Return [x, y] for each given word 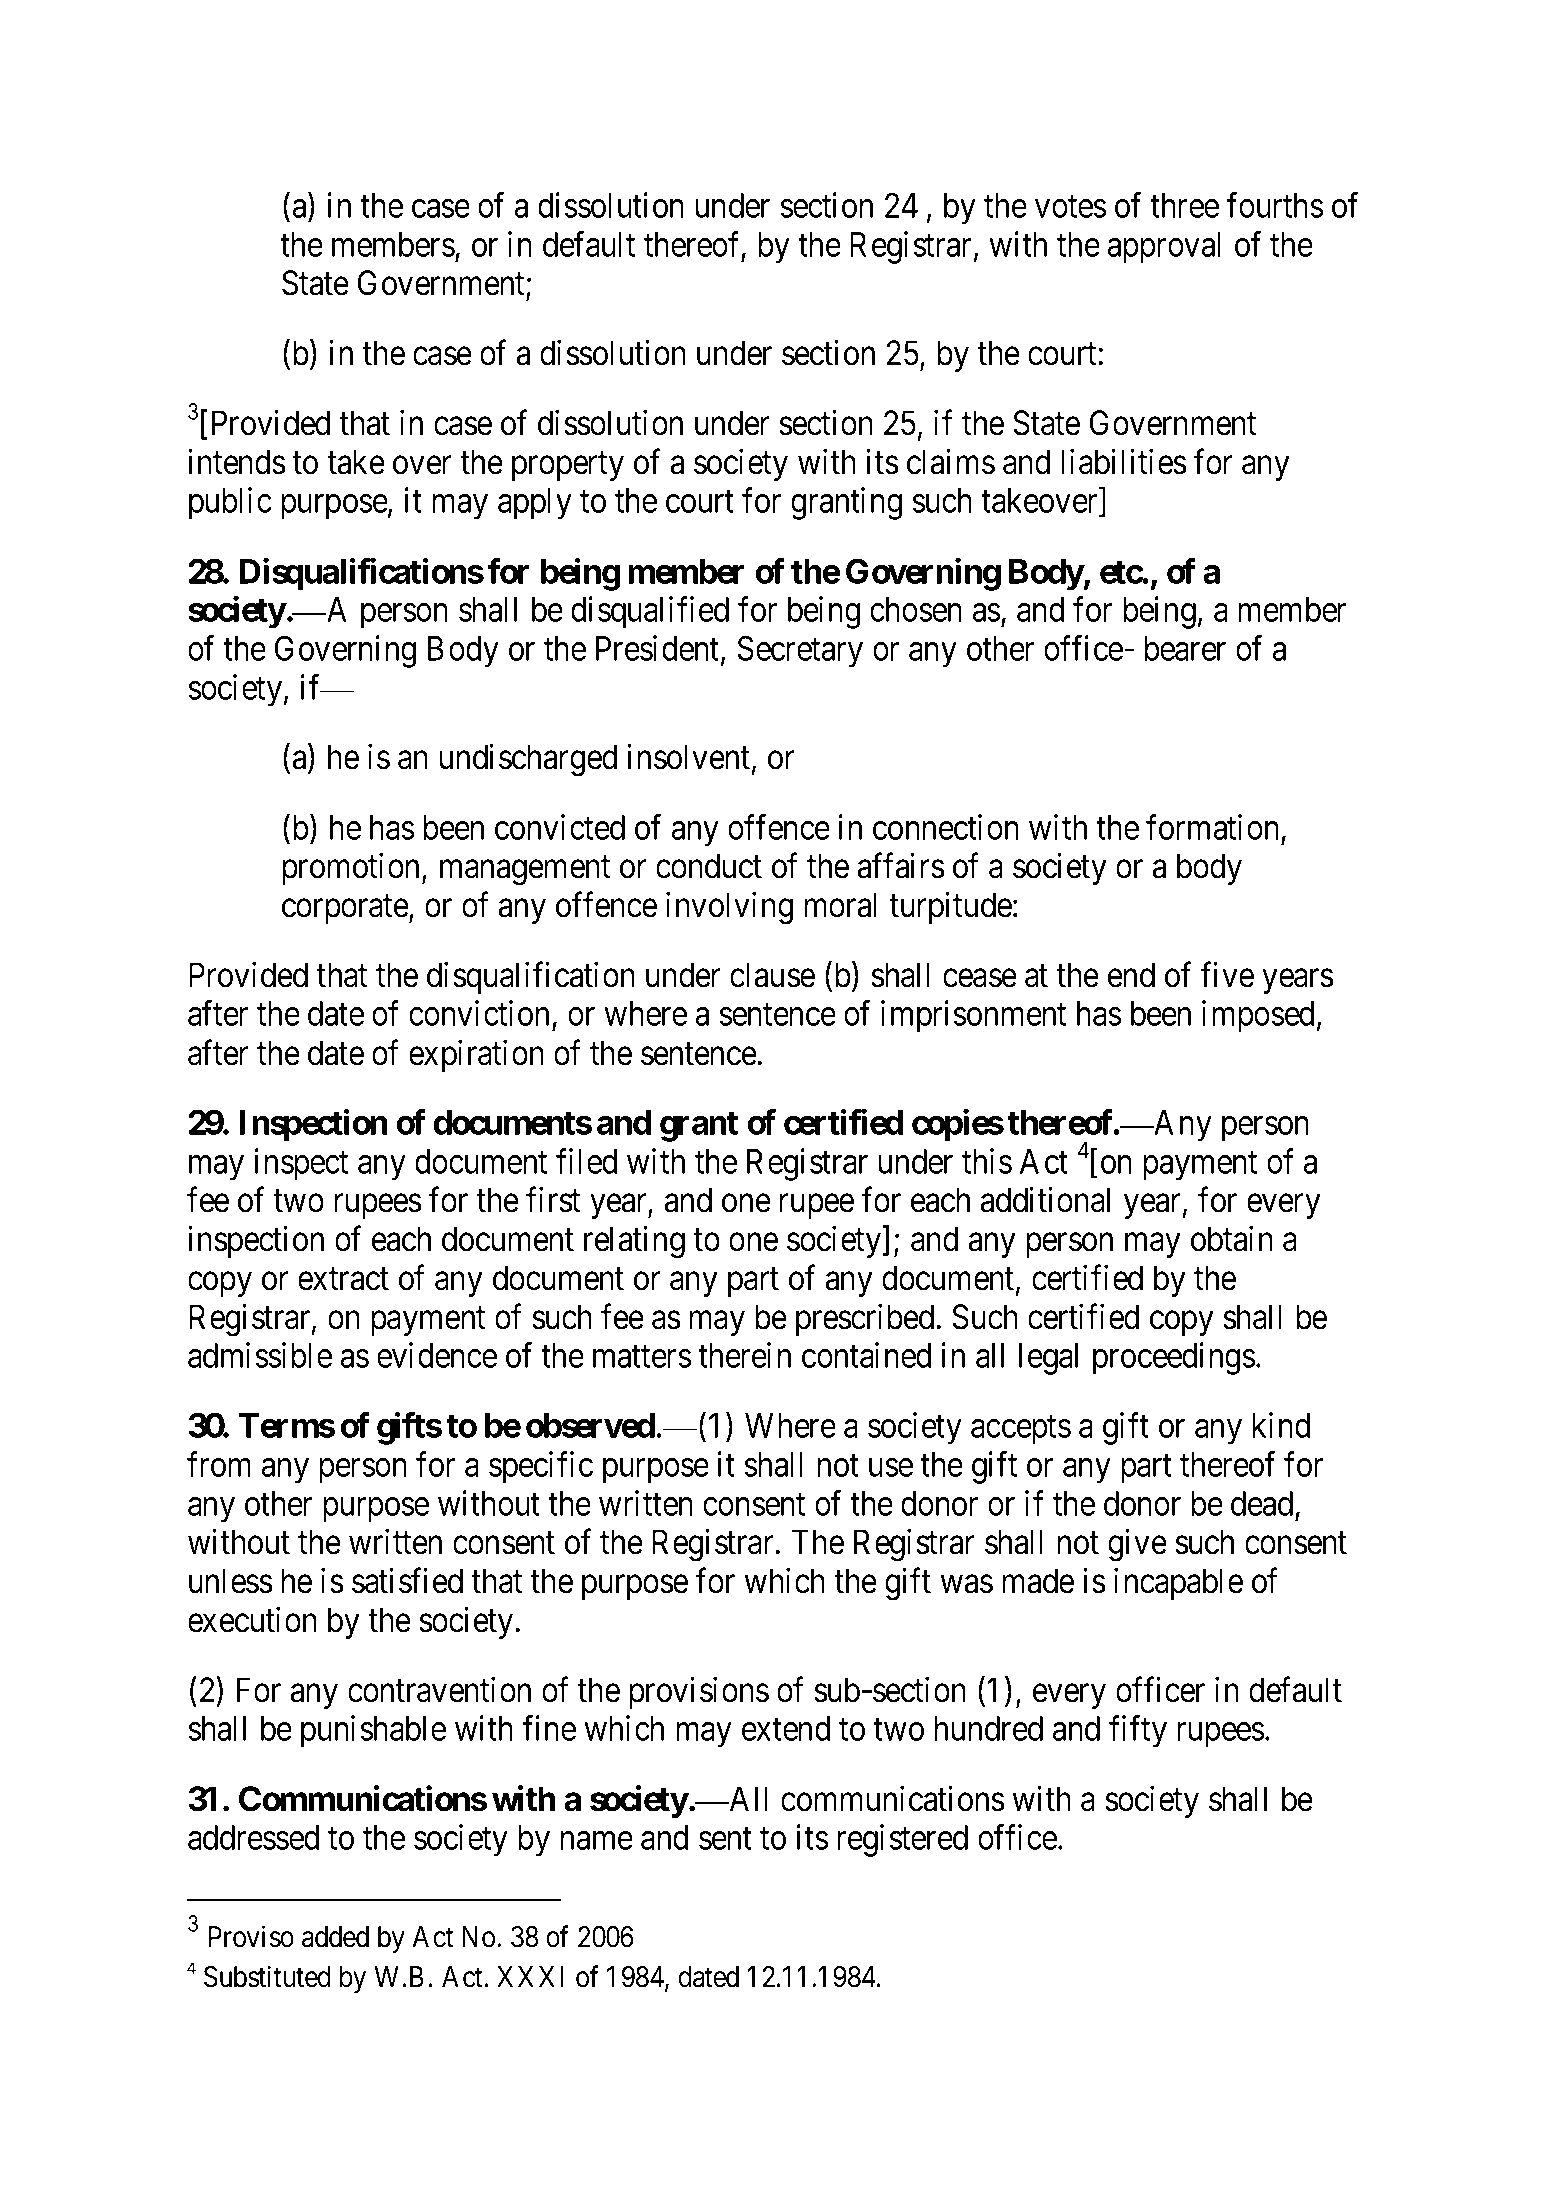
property [568, 466]
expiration [476, 1056]
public [230, 503]
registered [902, 1840]
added [335, 1937]
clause [772, 975]
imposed [1258, 1017]
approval [1164, 248]
